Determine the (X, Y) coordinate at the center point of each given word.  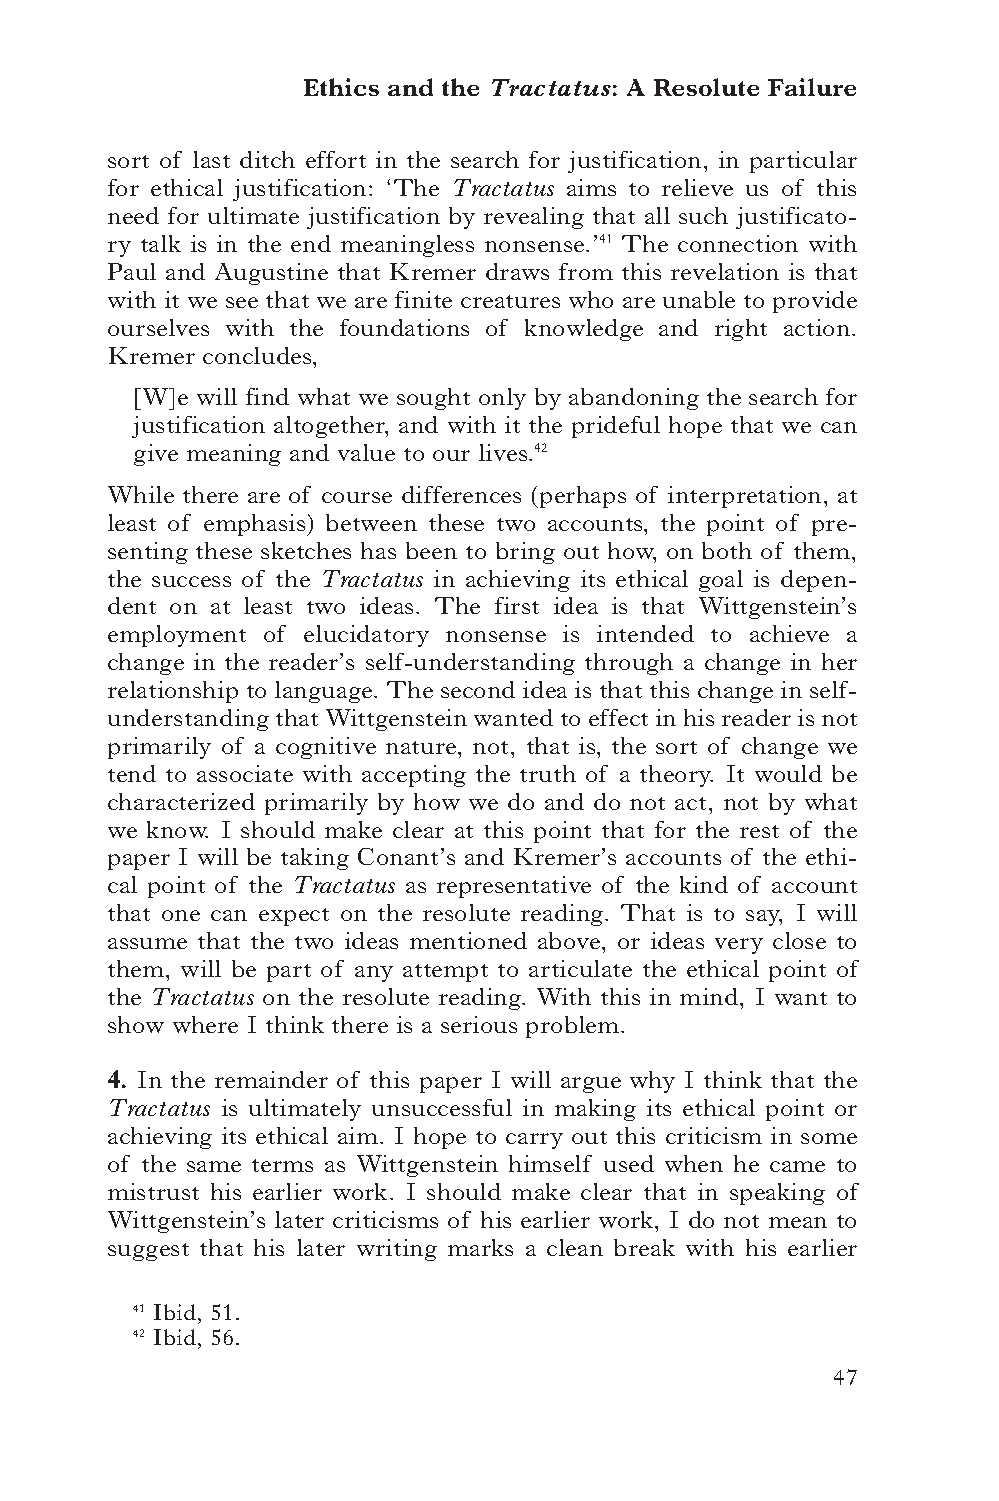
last (211, 159)
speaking (777, 1194)
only (502, 399)
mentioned (468, 940)
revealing (534, 218)
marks (480, 1247)
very (739, 946)
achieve (789, 633)
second (478, 689)
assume (147, 943)
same (214, 1166)
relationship (173, 692)
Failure (812, 87)
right (741, 330)
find (267, 396)
